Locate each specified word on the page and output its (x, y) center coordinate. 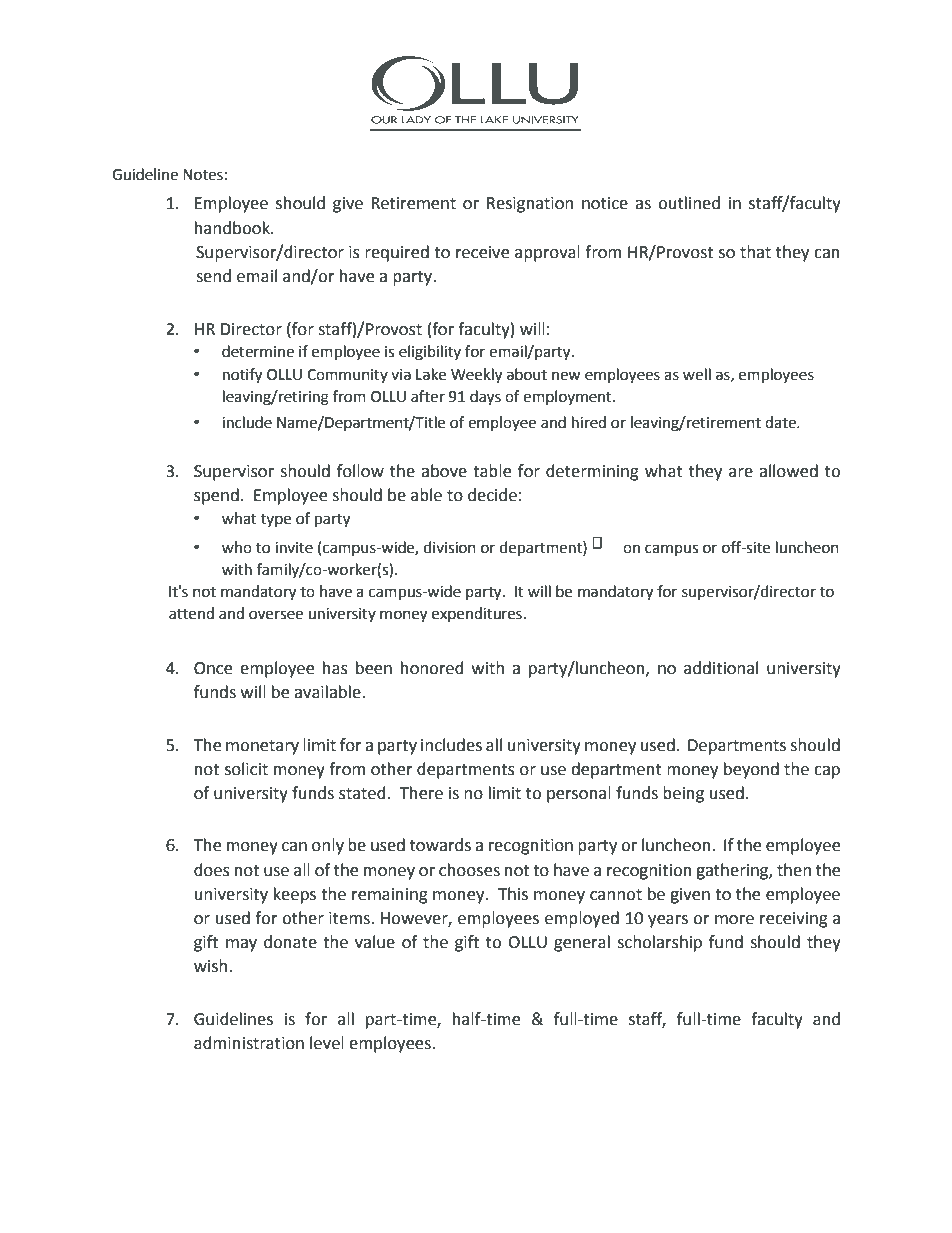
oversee (276, 615)
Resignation (530, 205)
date (781, 422)
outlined (689, 203)
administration (249, 1043)
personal (579, 794)
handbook (233, 228)
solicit (246, 769)
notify (242, 376)
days (485, 398)
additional (721, 668)
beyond (751, 770)
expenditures (477, 614)
